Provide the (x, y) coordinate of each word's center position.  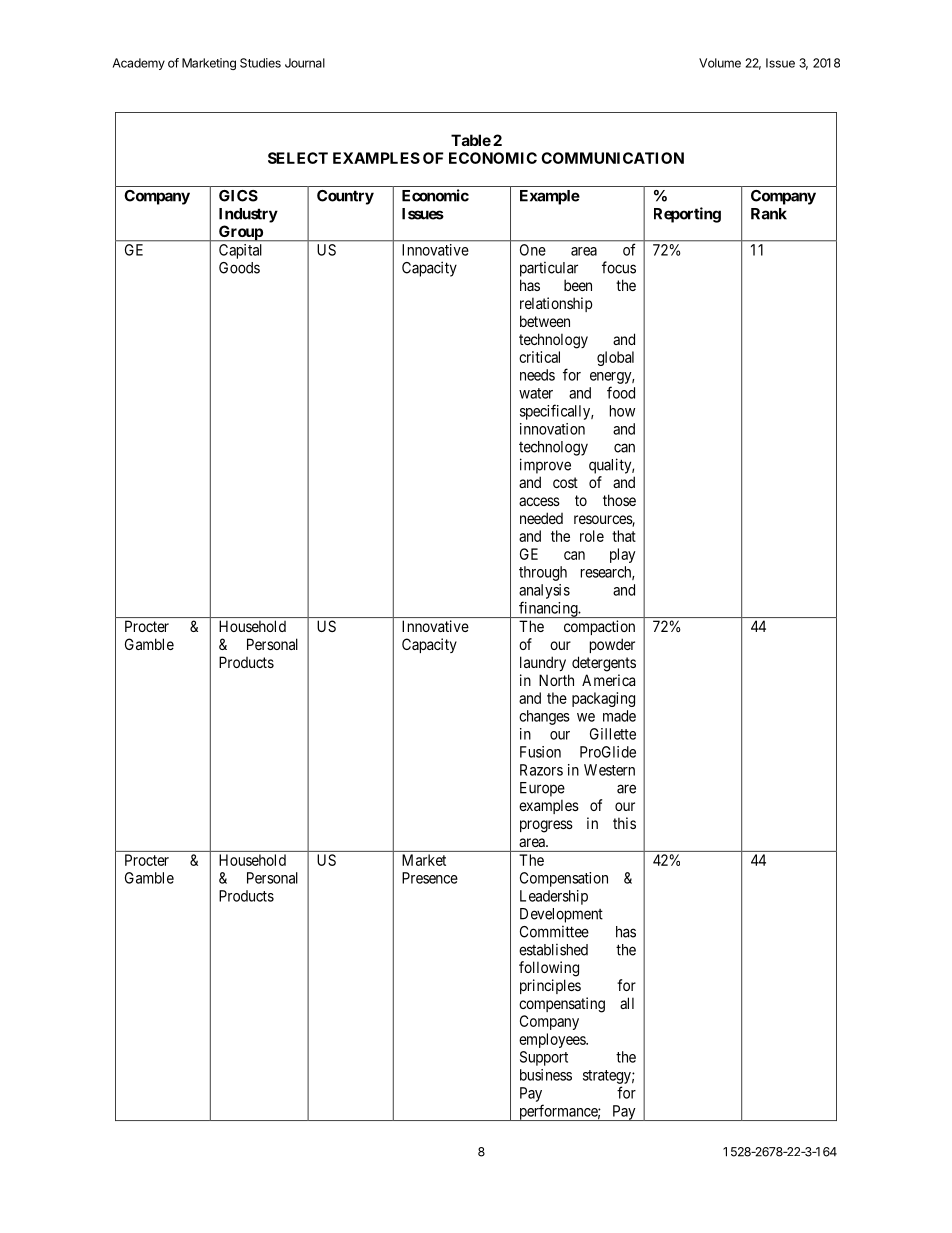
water (536, 393)
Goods (239, 268)
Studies (260, 63)
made (619, 716)
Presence (430, 878)
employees (553, 1040)
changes (544, 717)
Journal (305, 63)
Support (544, 1058)
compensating (562, 1005)
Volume (720, 63)
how (622, 411)
